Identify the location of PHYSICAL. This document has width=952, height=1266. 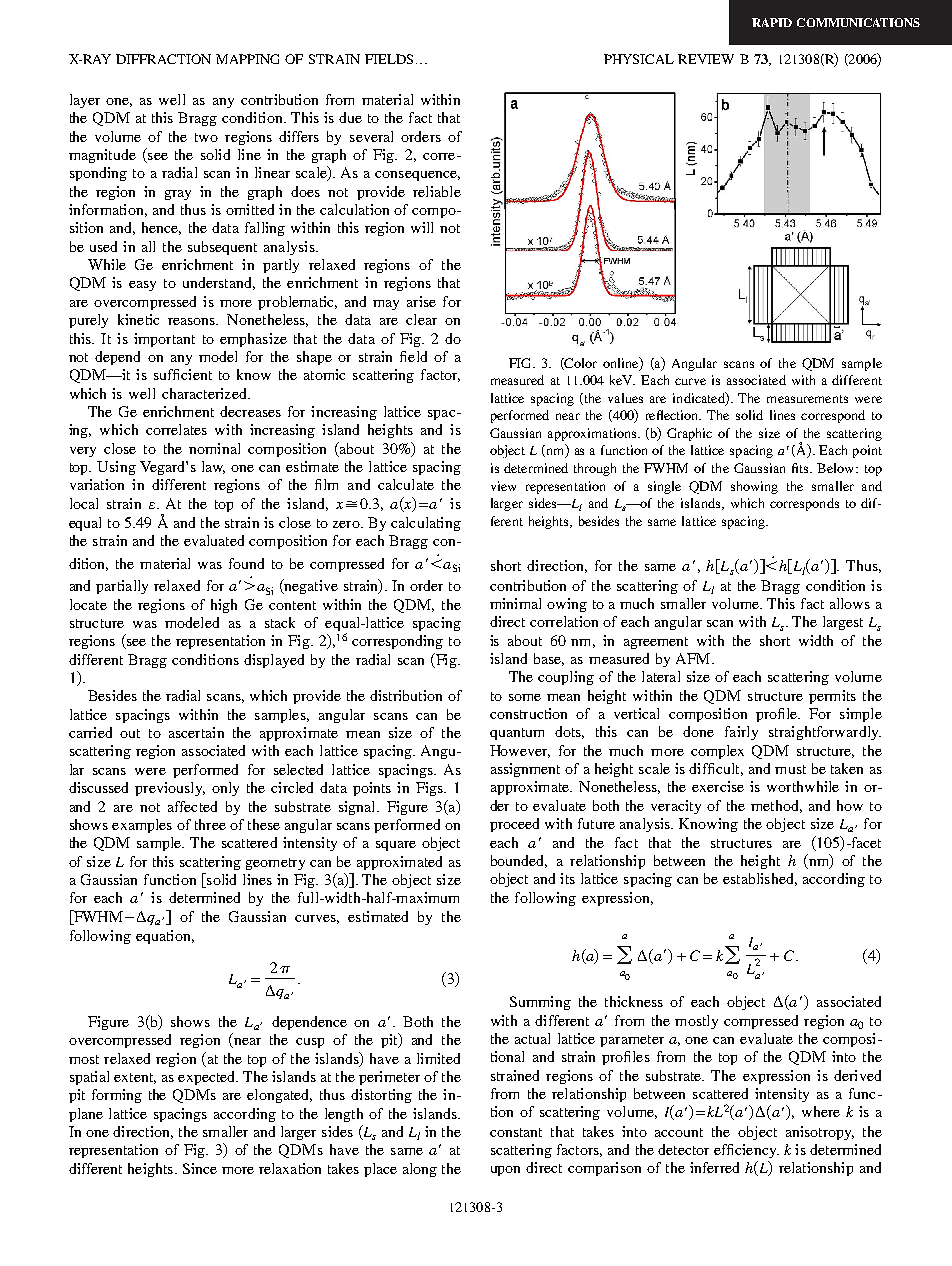
(639, 59).
